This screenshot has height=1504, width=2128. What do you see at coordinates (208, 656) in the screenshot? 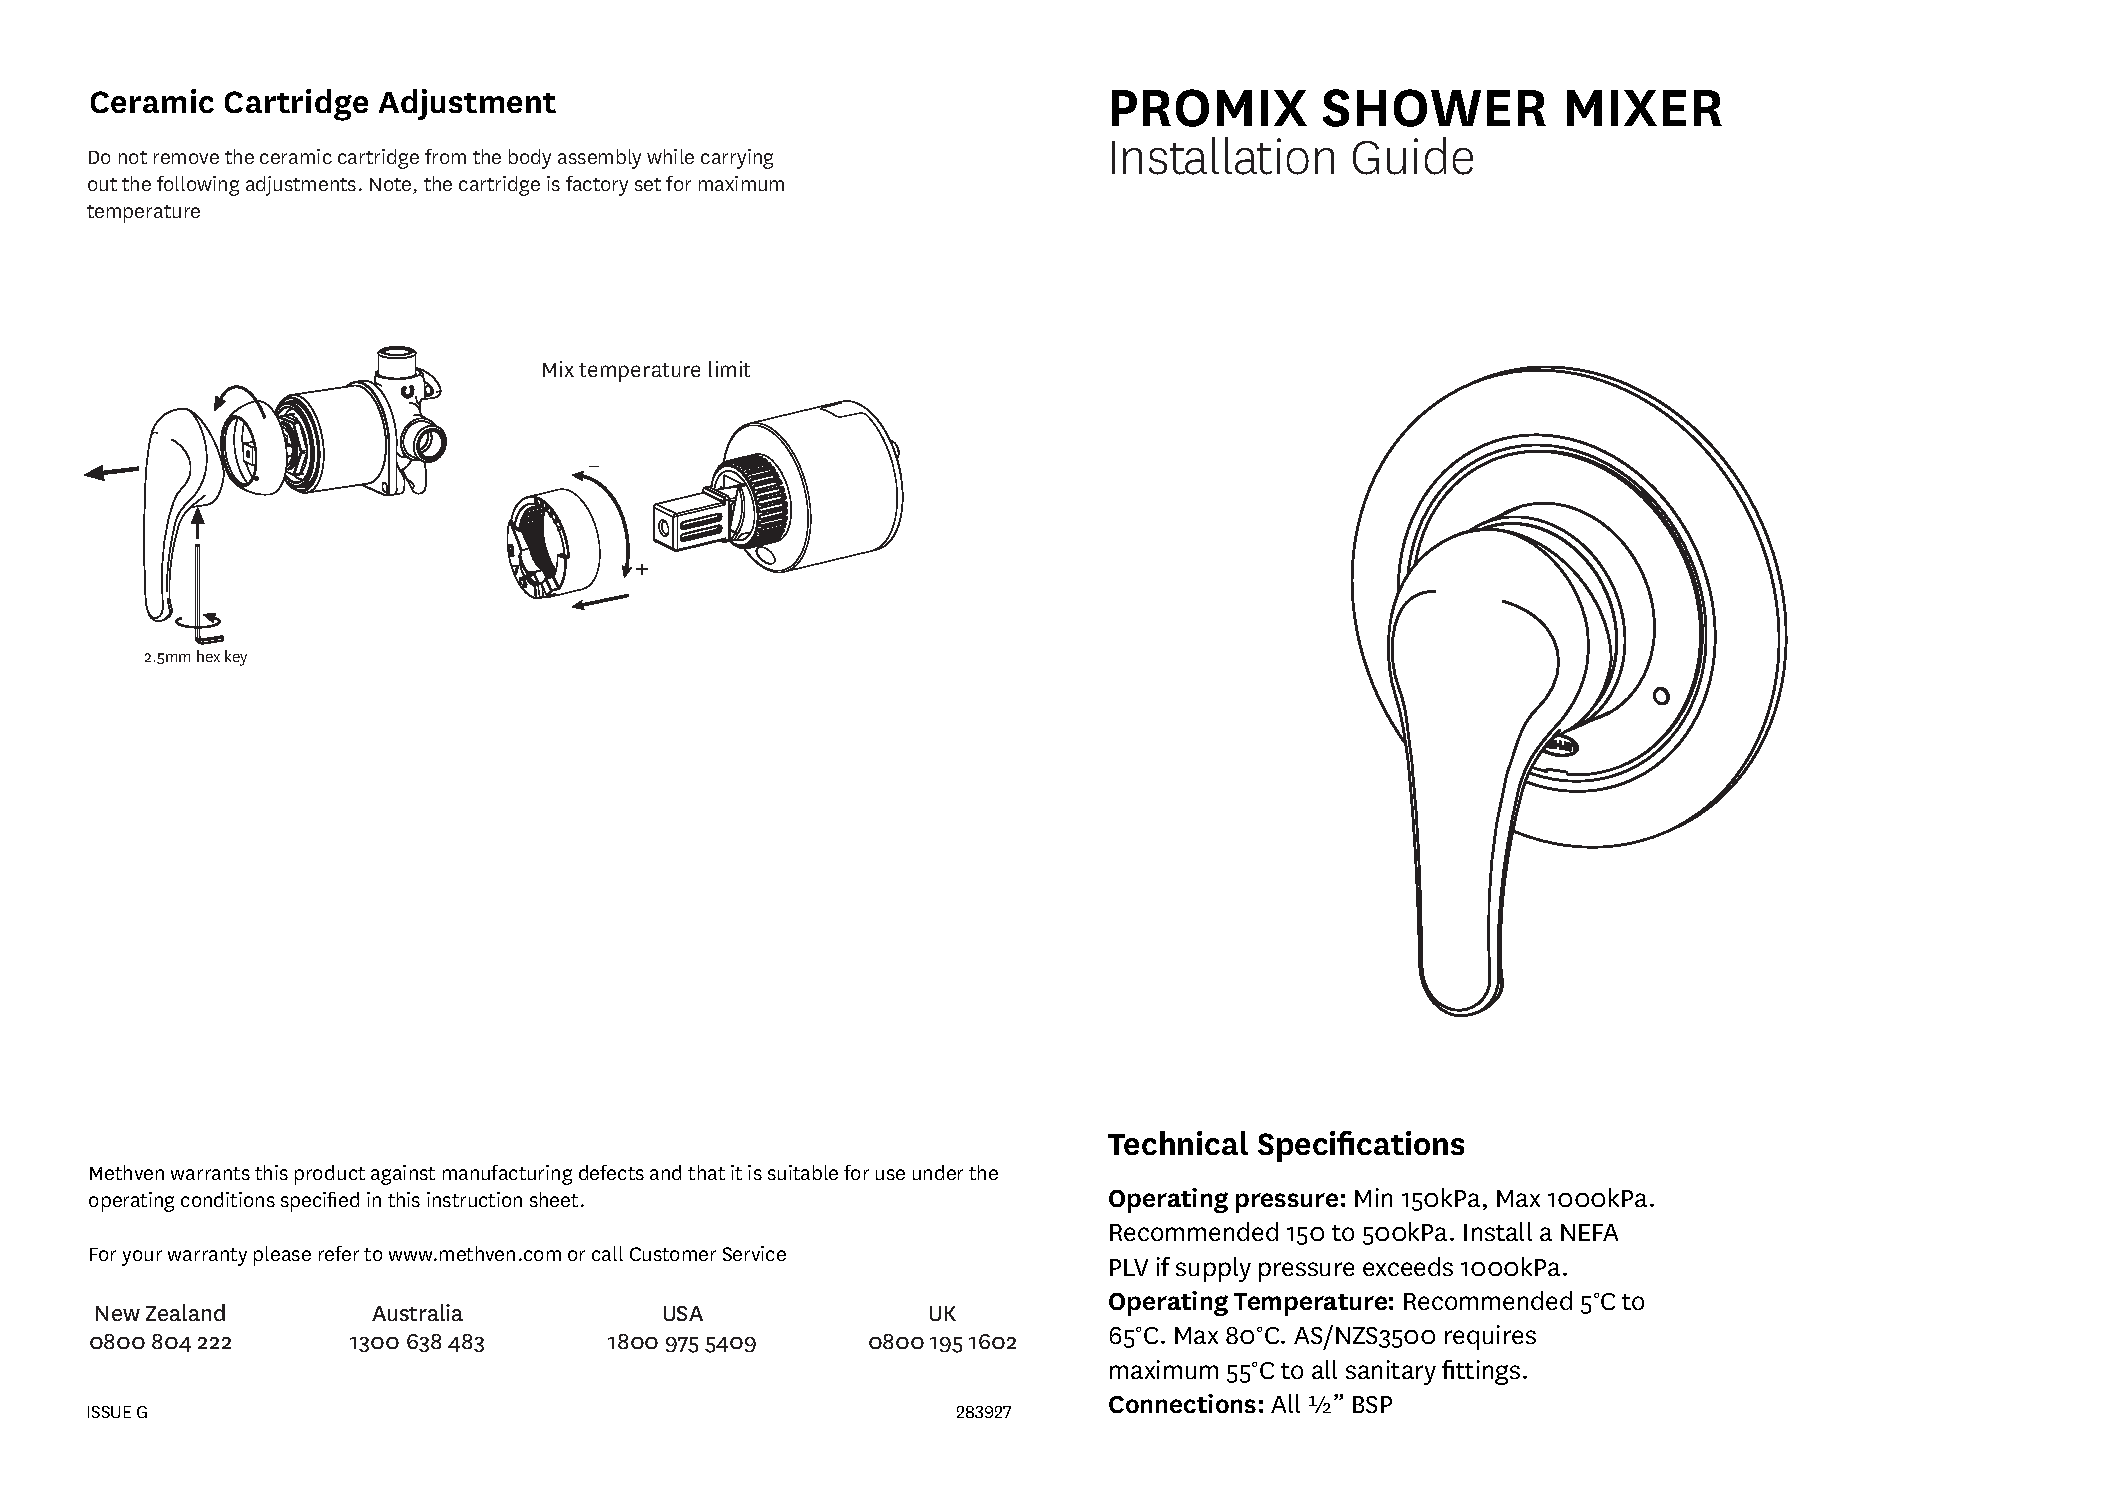
I see `hex` at bounding box center [208, 656].
